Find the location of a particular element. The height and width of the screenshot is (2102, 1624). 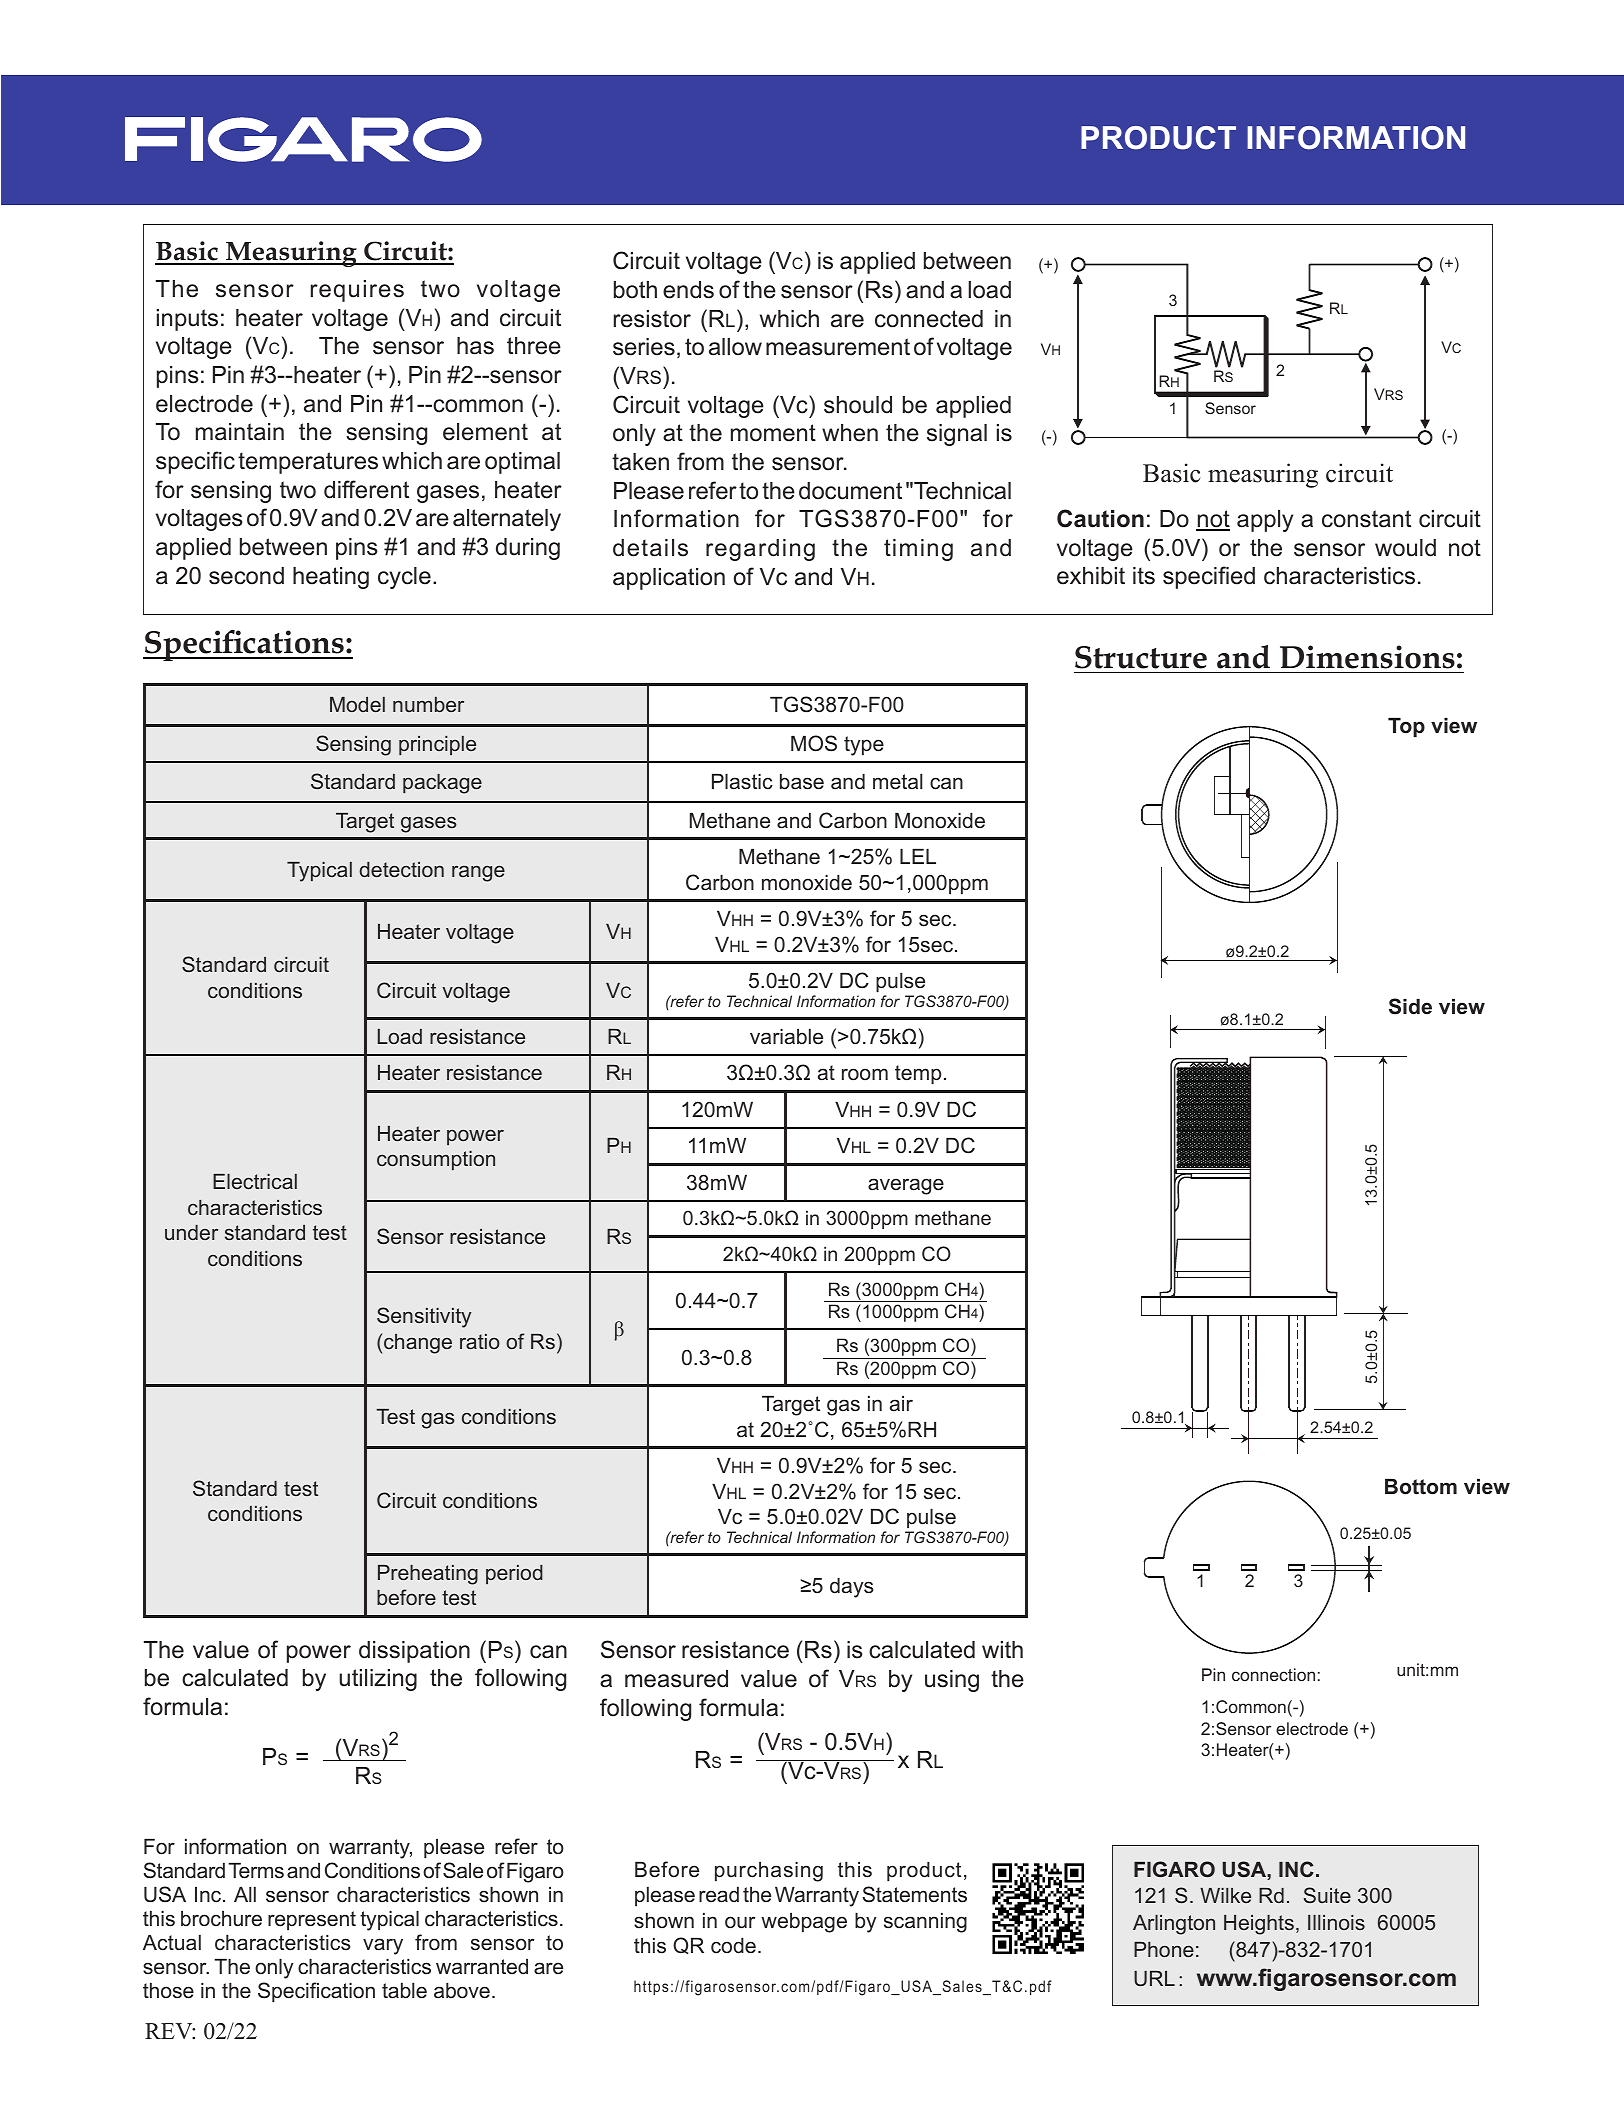

average is located at coordinates (906, 1186).
